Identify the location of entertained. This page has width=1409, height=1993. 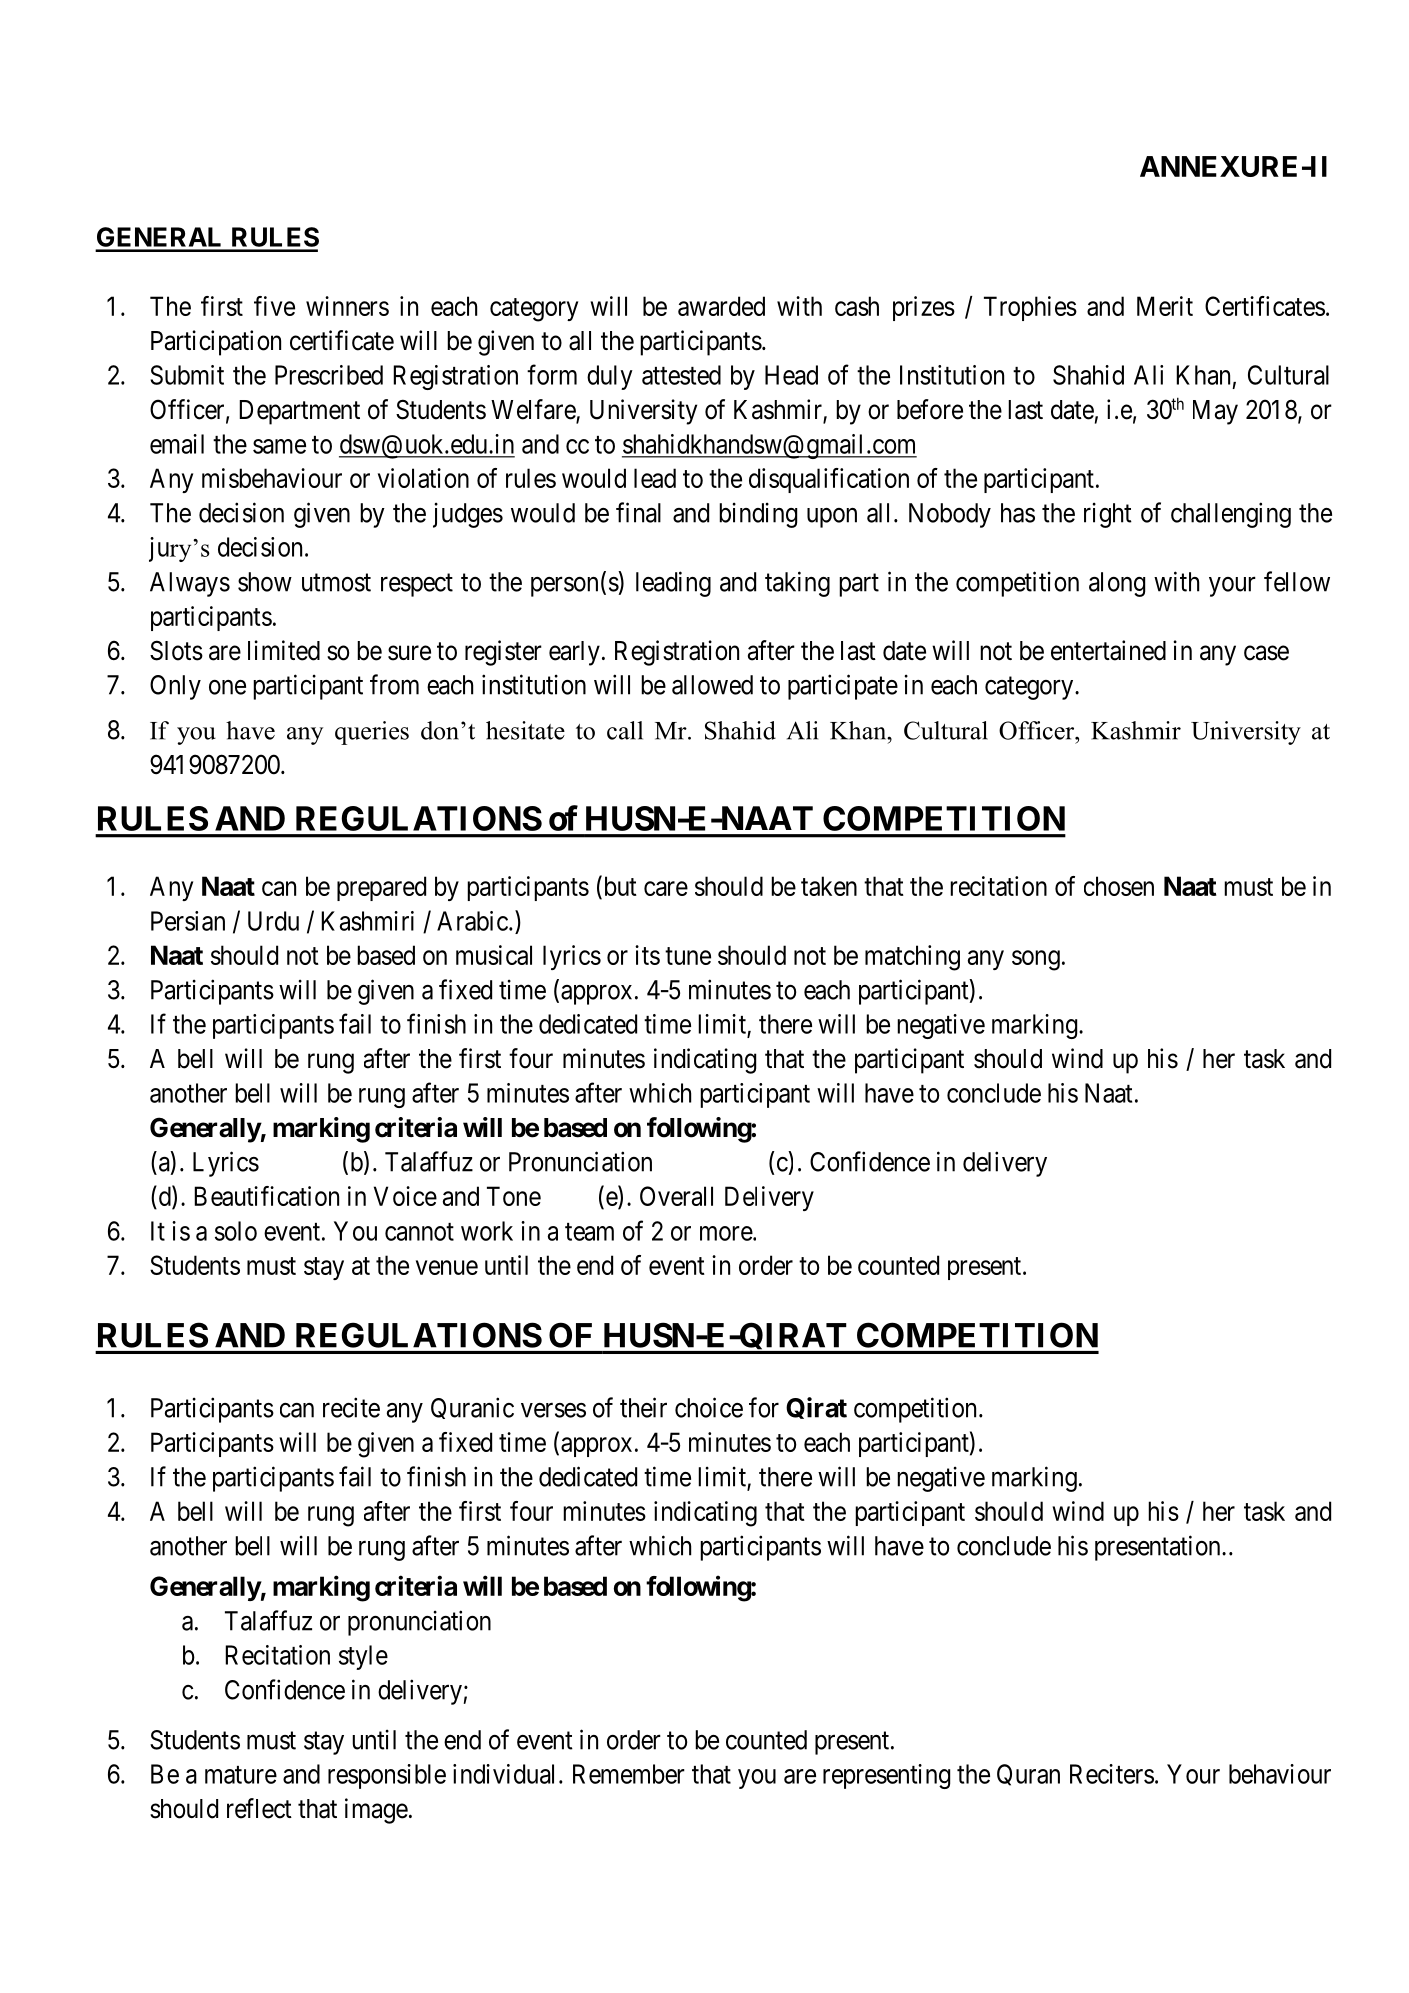
(1108, 650).
